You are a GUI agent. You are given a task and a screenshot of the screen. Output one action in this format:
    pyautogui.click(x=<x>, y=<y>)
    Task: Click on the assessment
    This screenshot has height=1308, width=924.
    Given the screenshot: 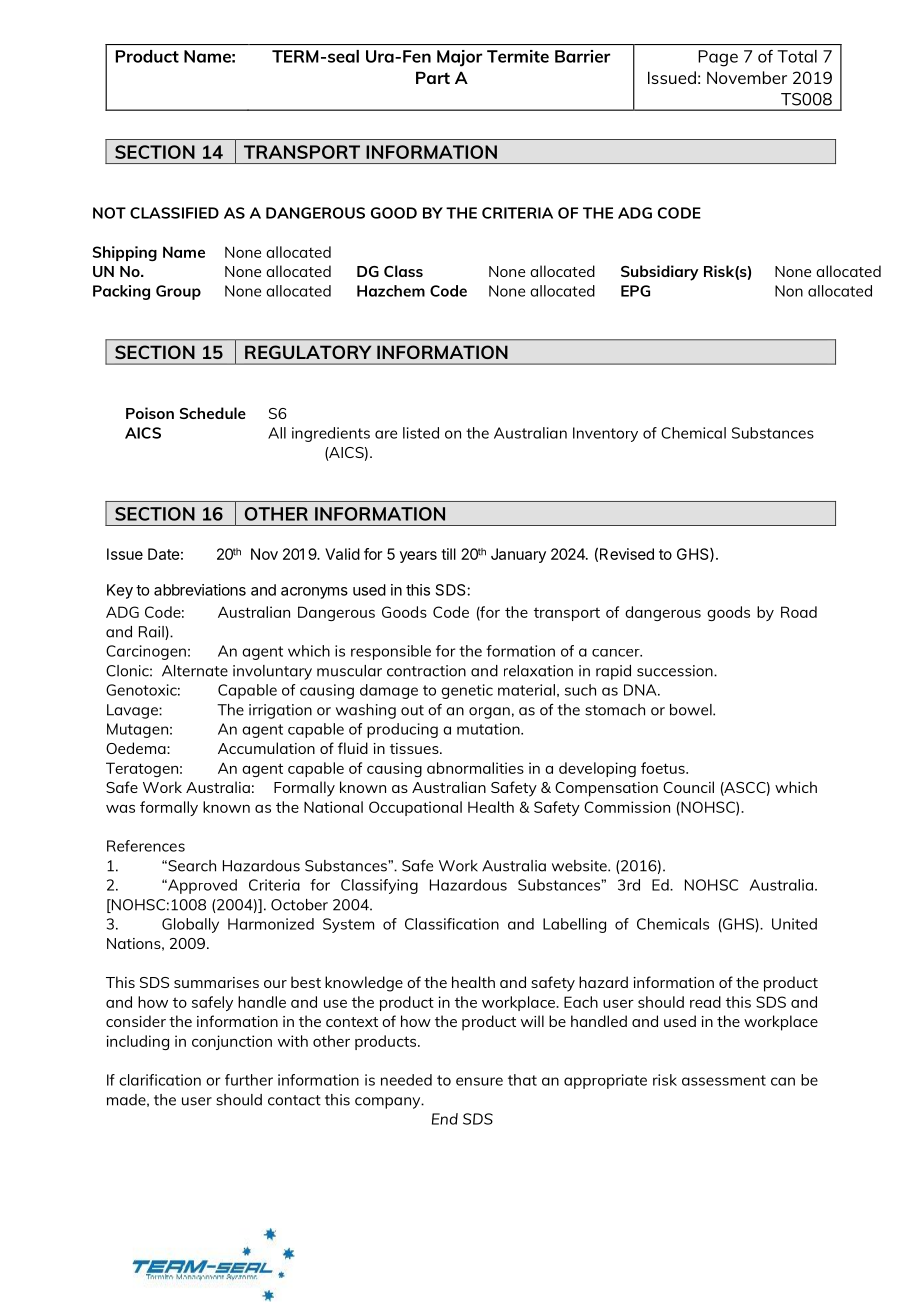 What is the action you would take?
    pyautogui.click(x=724, y=1080)
